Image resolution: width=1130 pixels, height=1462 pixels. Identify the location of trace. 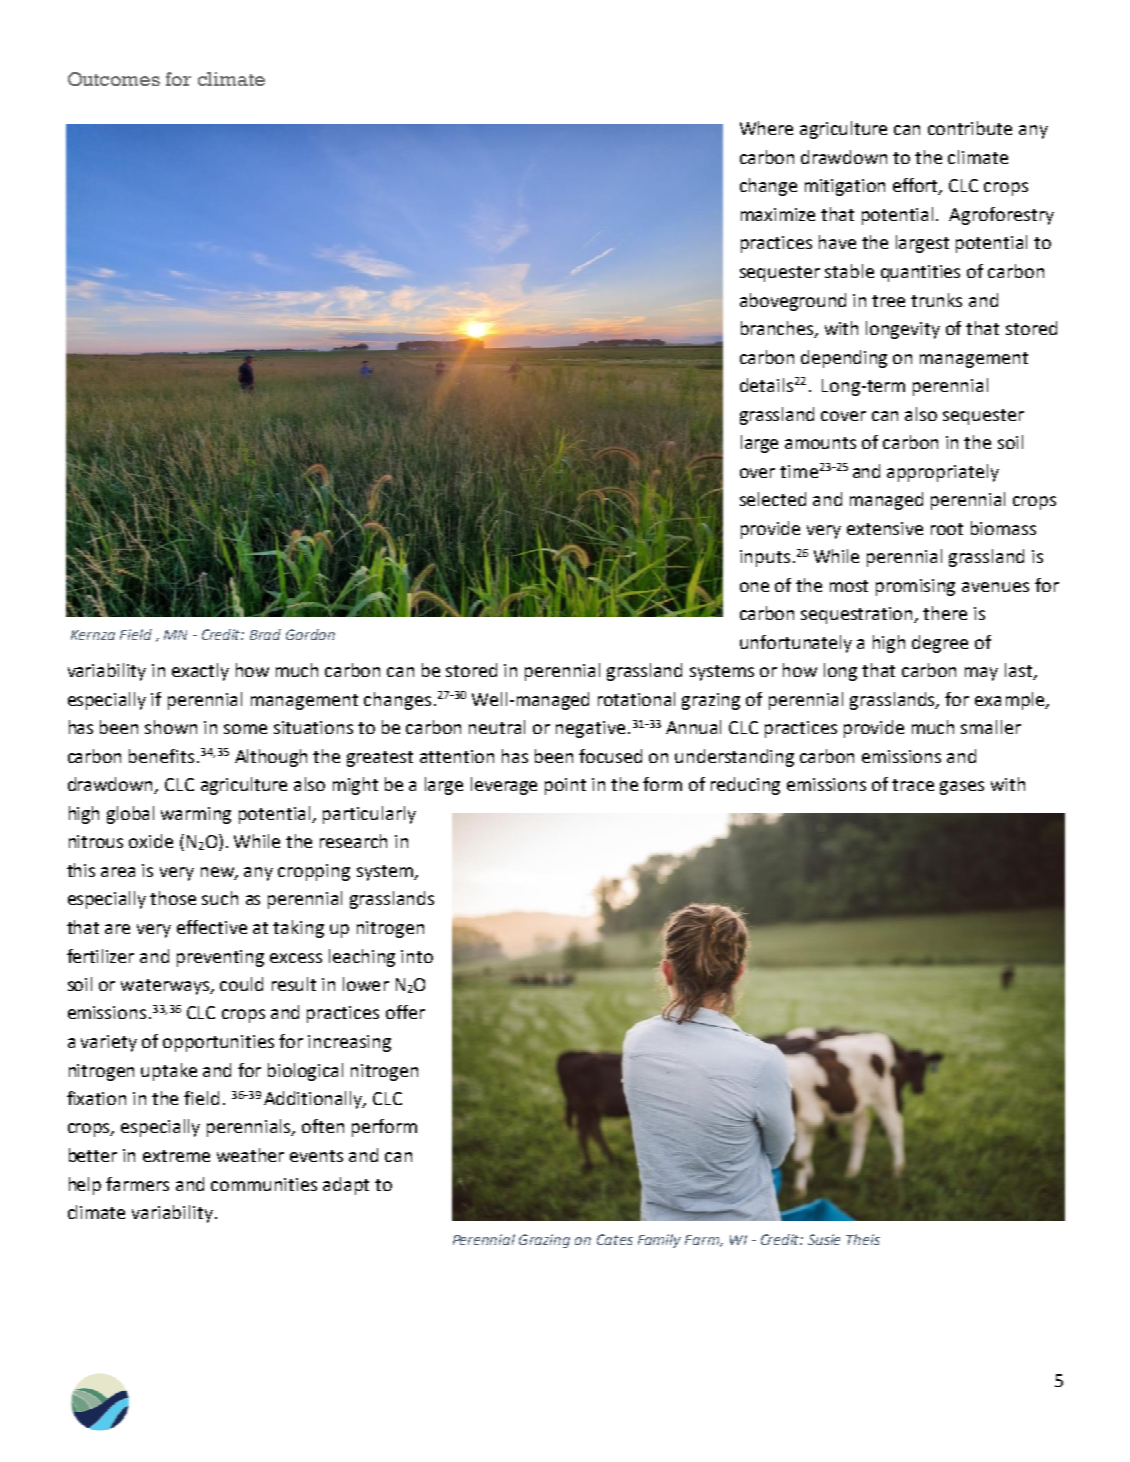
(913, 785).
